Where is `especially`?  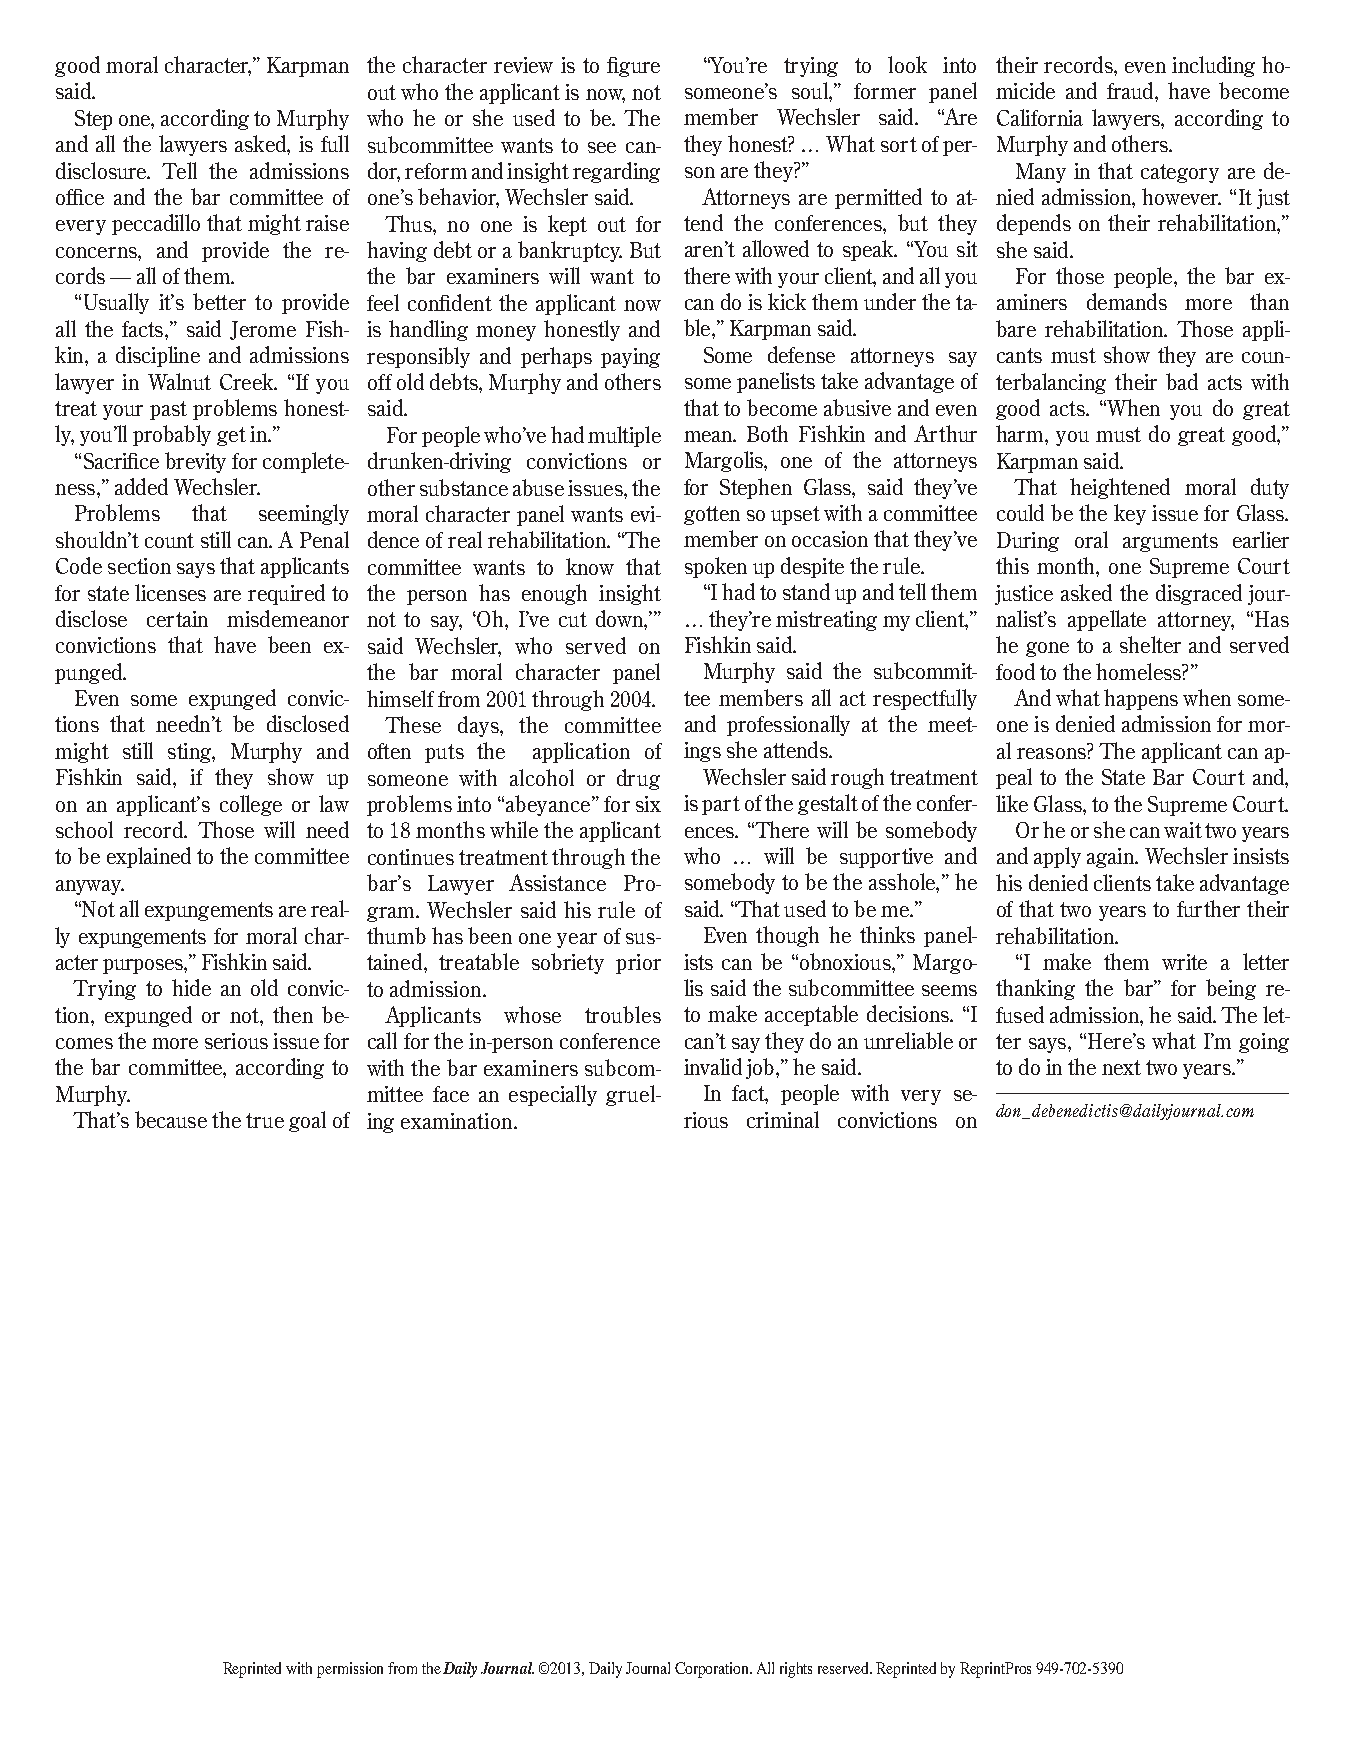
especially is located at coordinates (553, 1095).
